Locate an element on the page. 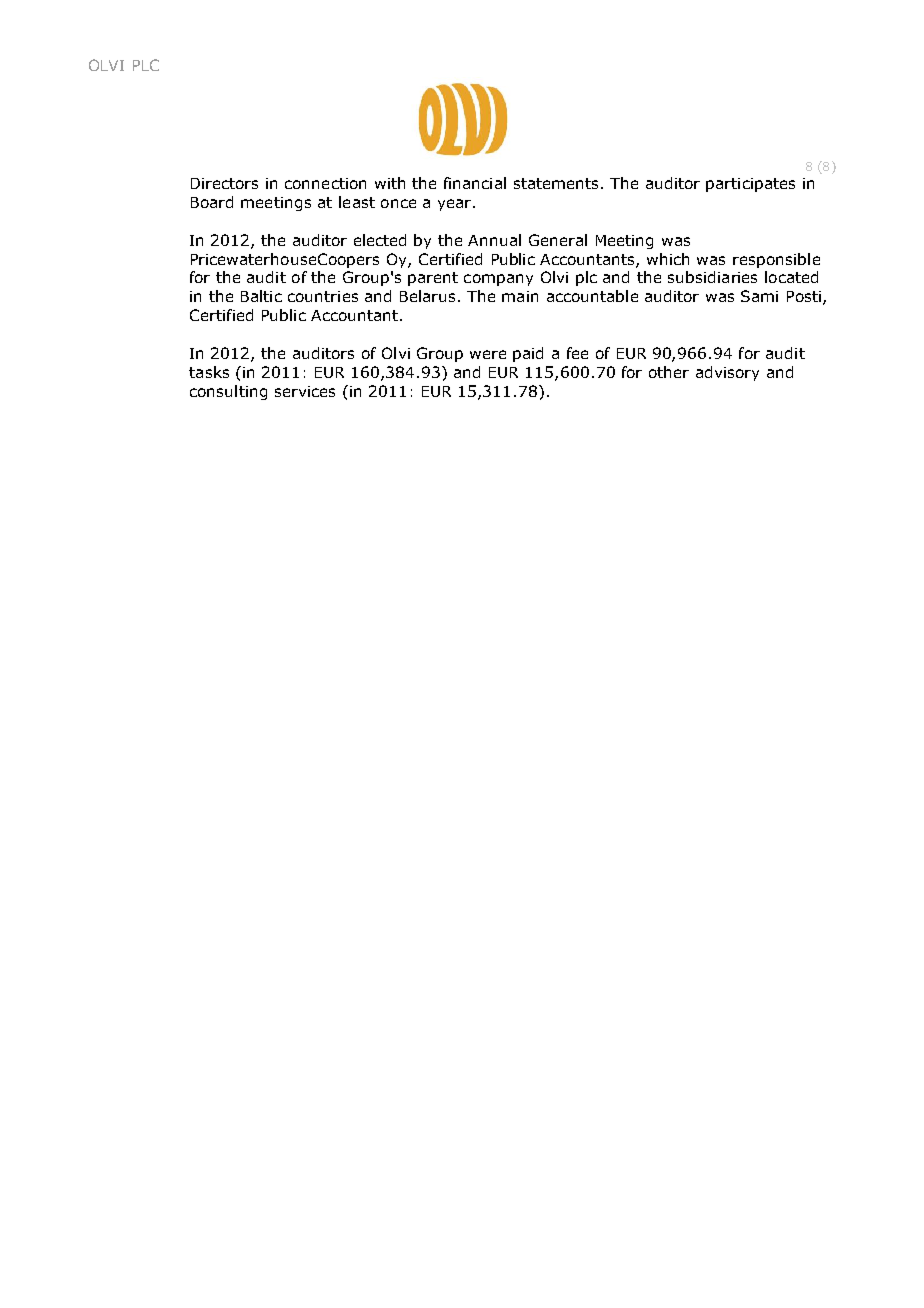 The image size is (924, 1308). main is located at coordinates (520, 296).
